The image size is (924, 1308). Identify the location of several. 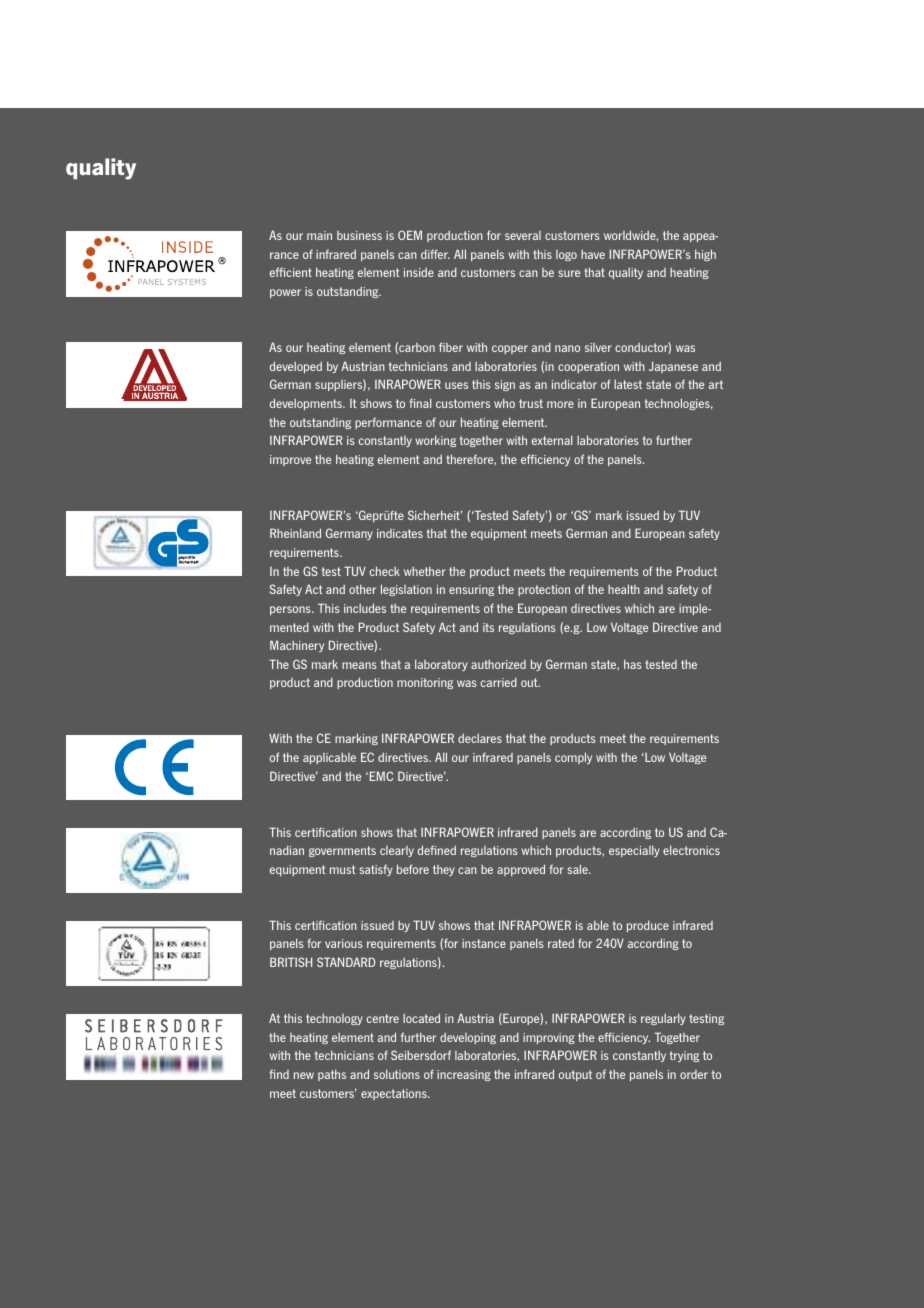
(523, 235).
